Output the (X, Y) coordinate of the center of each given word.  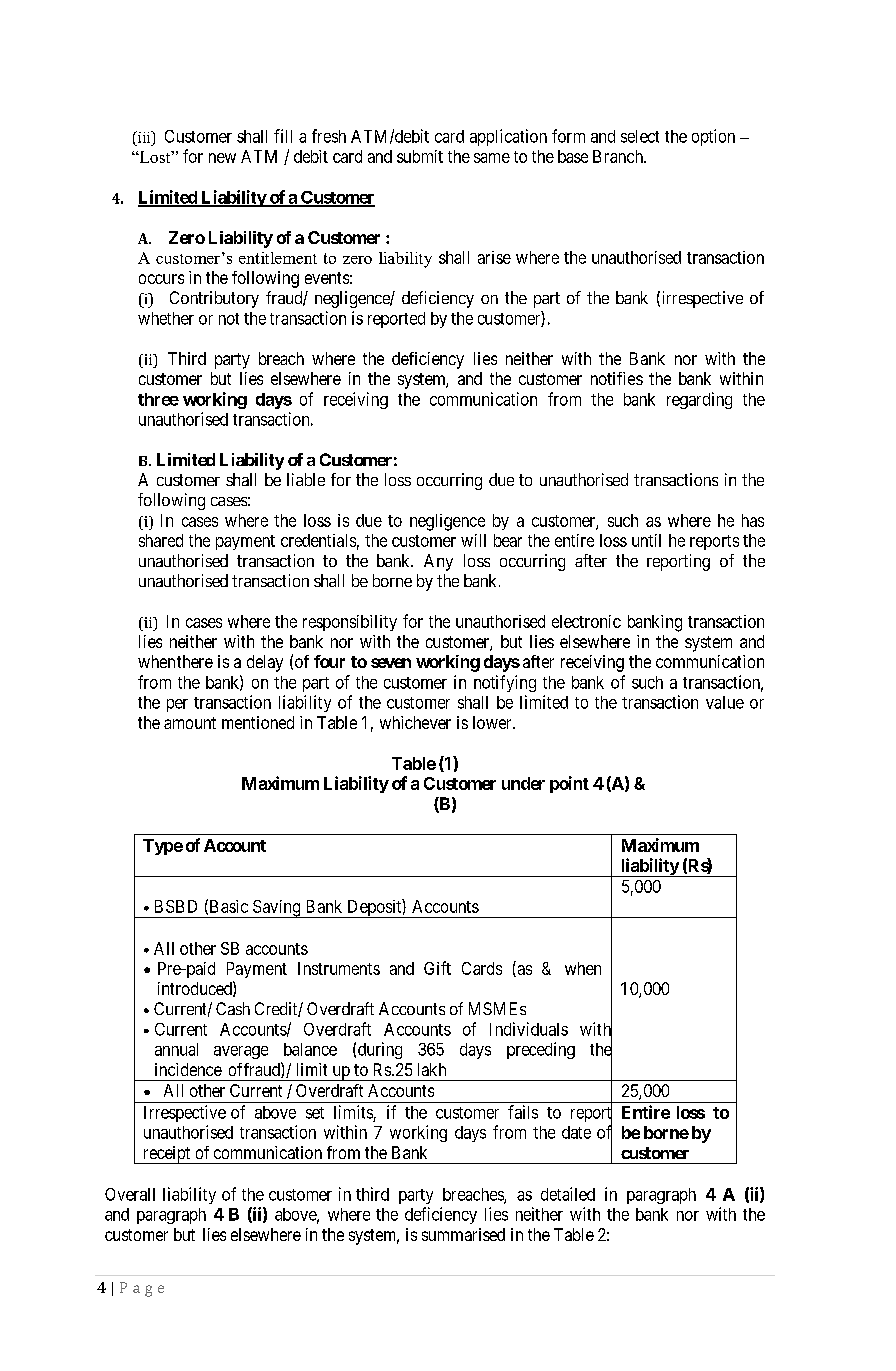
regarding (699, 400)
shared (161, 540)
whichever (415, 722)
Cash (233, 1008)
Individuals (529, 1029)
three (158, 399)
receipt (166, 1155)
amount (190, 723)
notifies (617, 378)
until (646, 540)
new (222, 158)
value (725, 702)
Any (438, 562)
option (713, 137)
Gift (437, 968)
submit (420, 156)
